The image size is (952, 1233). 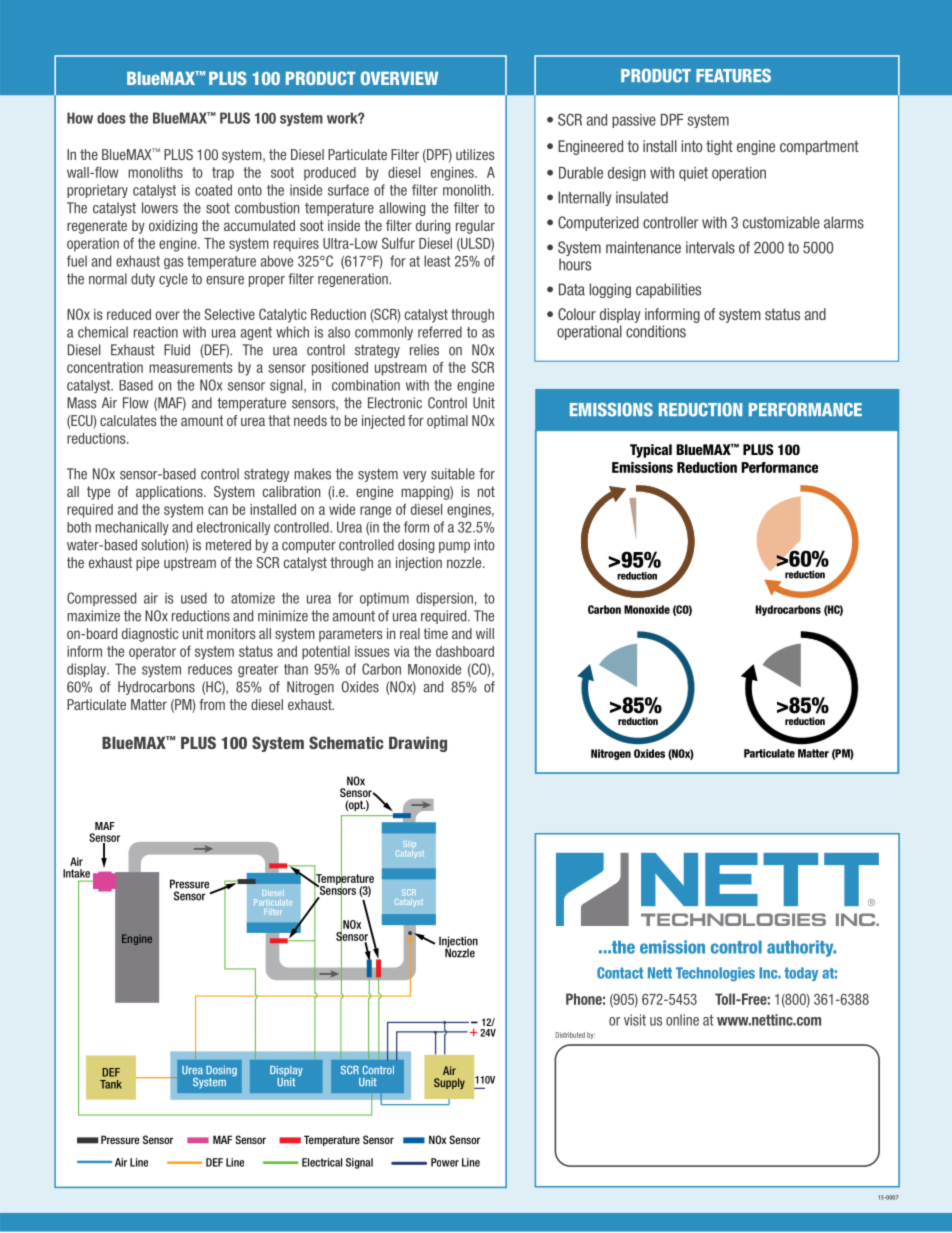 What do you see at coordinates (454, 547) in the screenshot?
I see `pump` at bounding box center [454, 547].
